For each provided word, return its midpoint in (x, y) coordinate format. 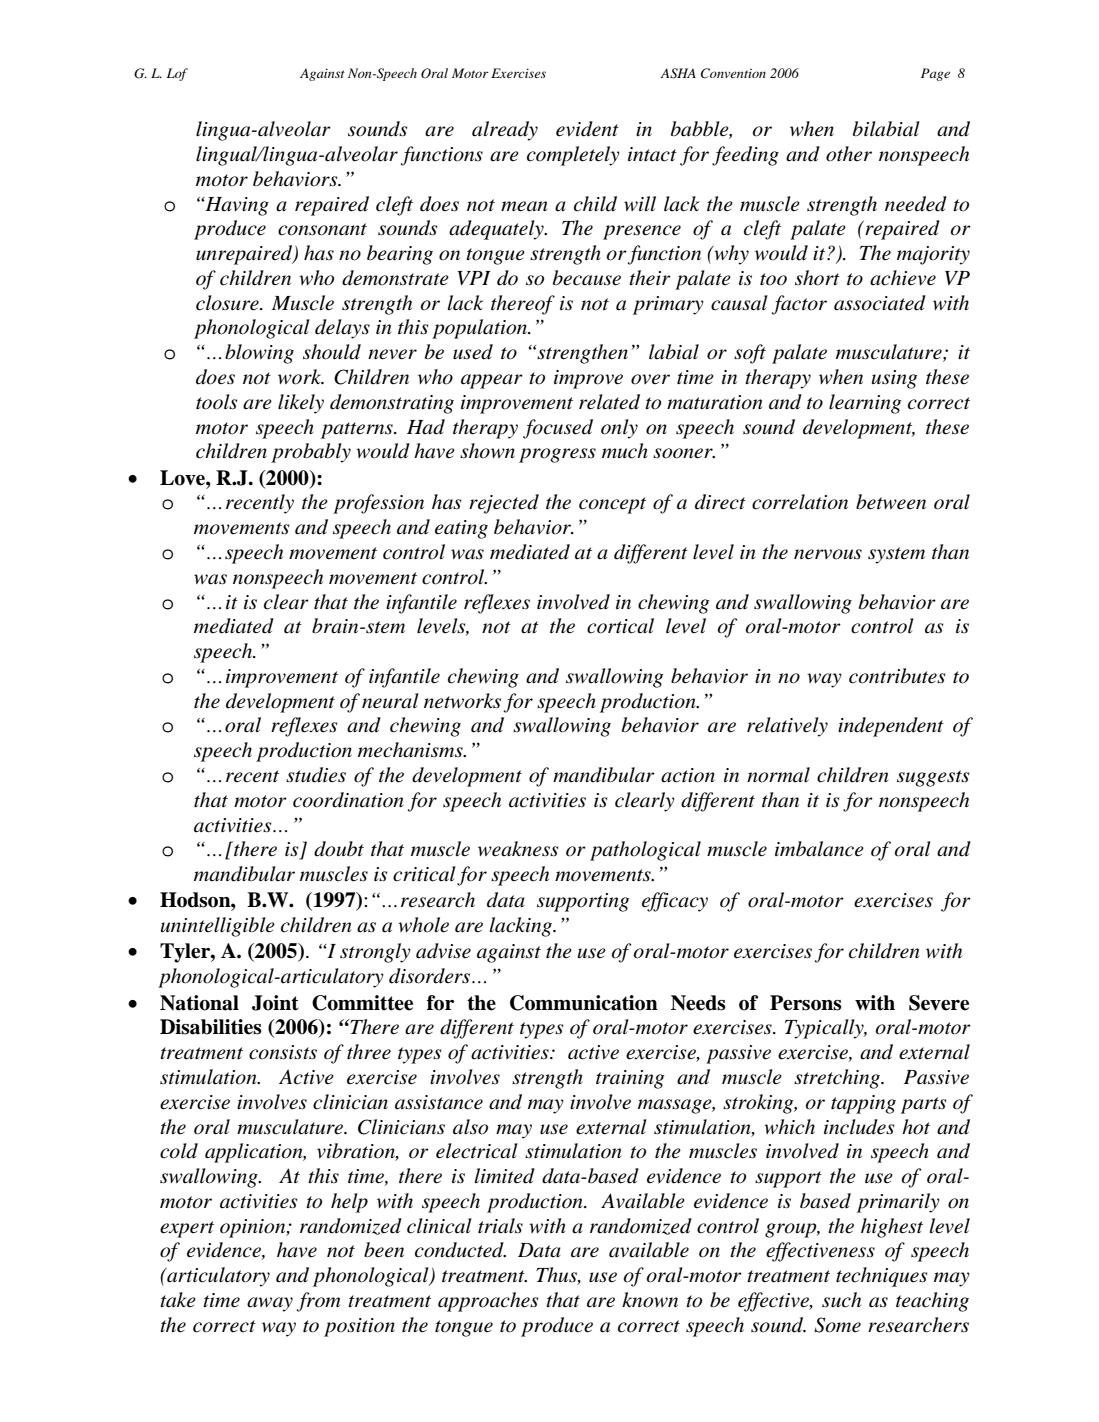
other (849, 154)
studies (316, 775)
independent (891, 727)
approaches (488, 1302)
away (270, 1304)
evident (587, 129)
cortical (620, 626)
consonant (322, 229)
